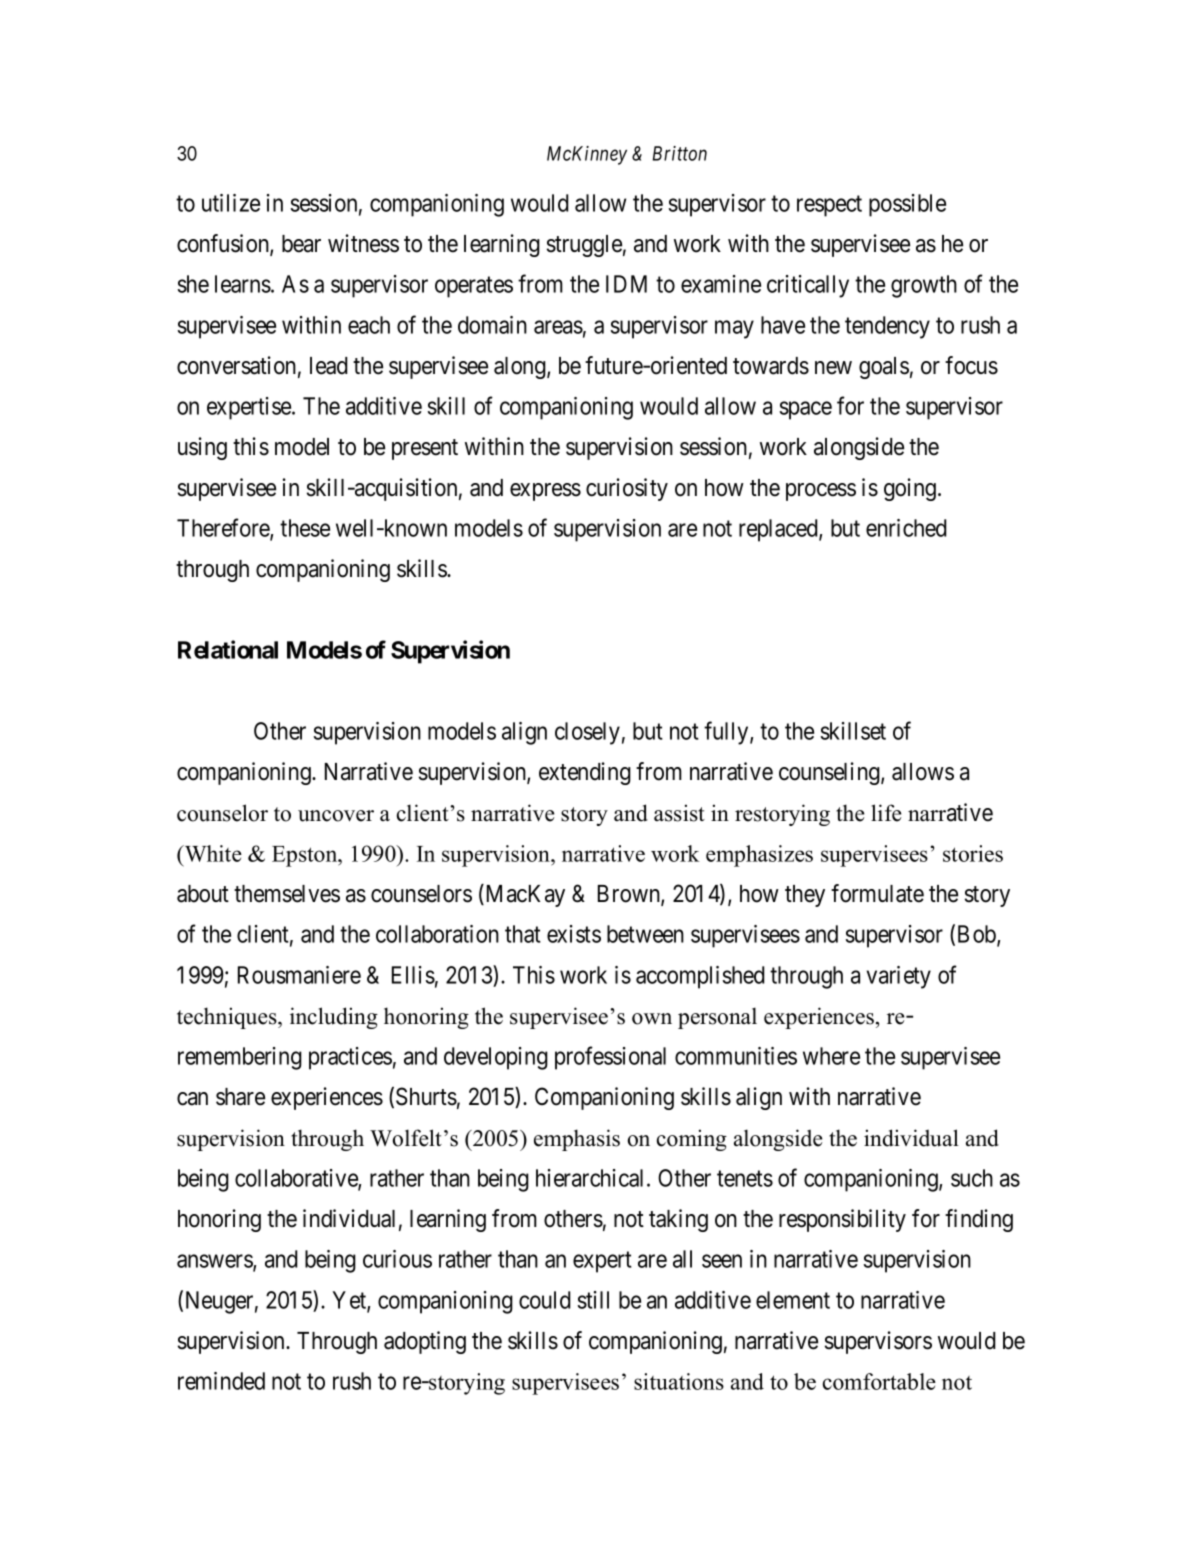 The image size is (1201, 1554). Describe the element at coordinates (585, 773) in the page. I see `extending` at that location.
